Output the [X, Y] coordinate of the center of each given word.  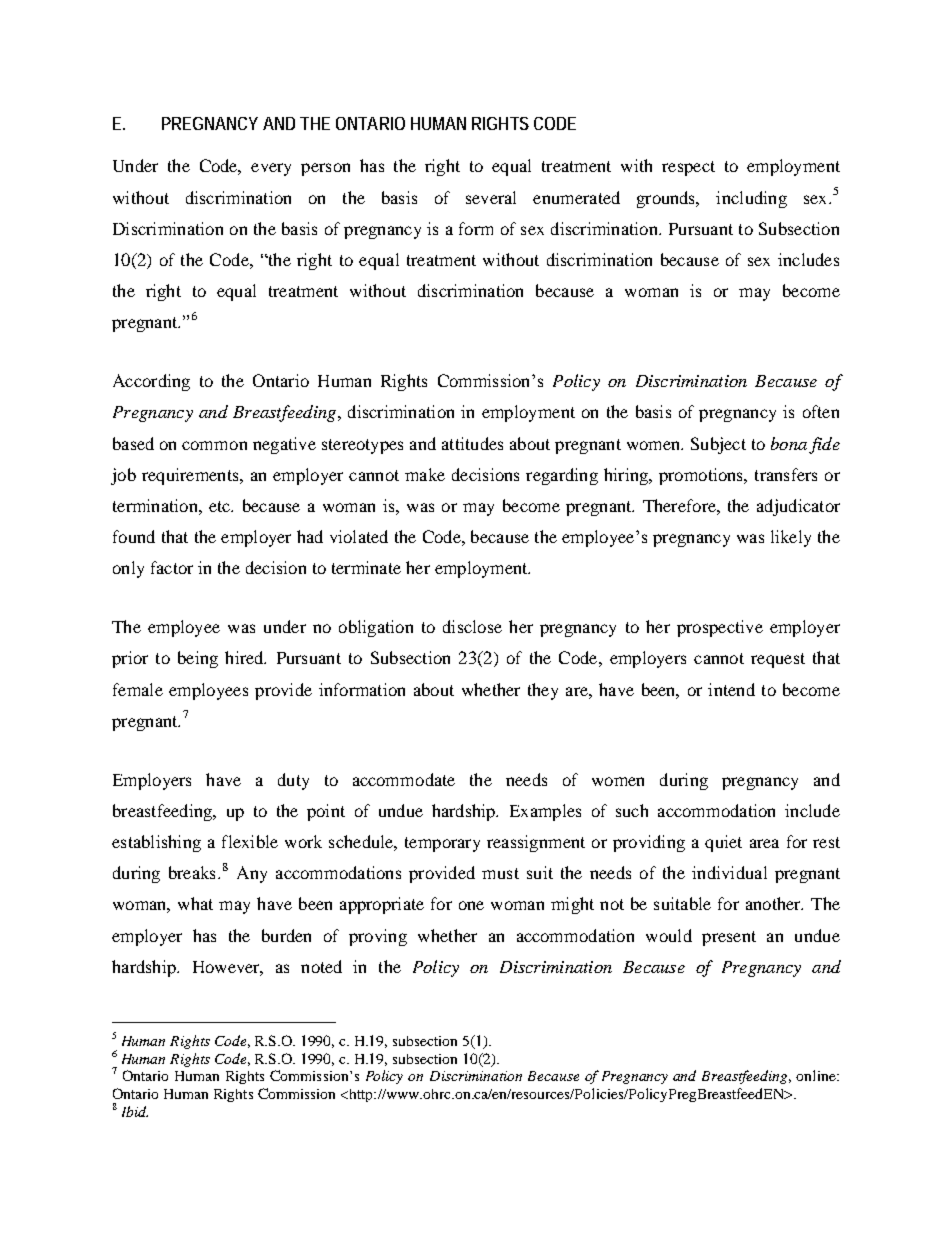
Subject [718, 445]
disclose [472, 626]
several [491, 197]
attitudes [472, 443]
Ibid [135, 1111]
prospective [720, 628]
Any [252, 874]
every [271, 169]
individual [729, 872]
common [214, 445]
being [198, 659]
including [751, 199]
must [500, 873]
